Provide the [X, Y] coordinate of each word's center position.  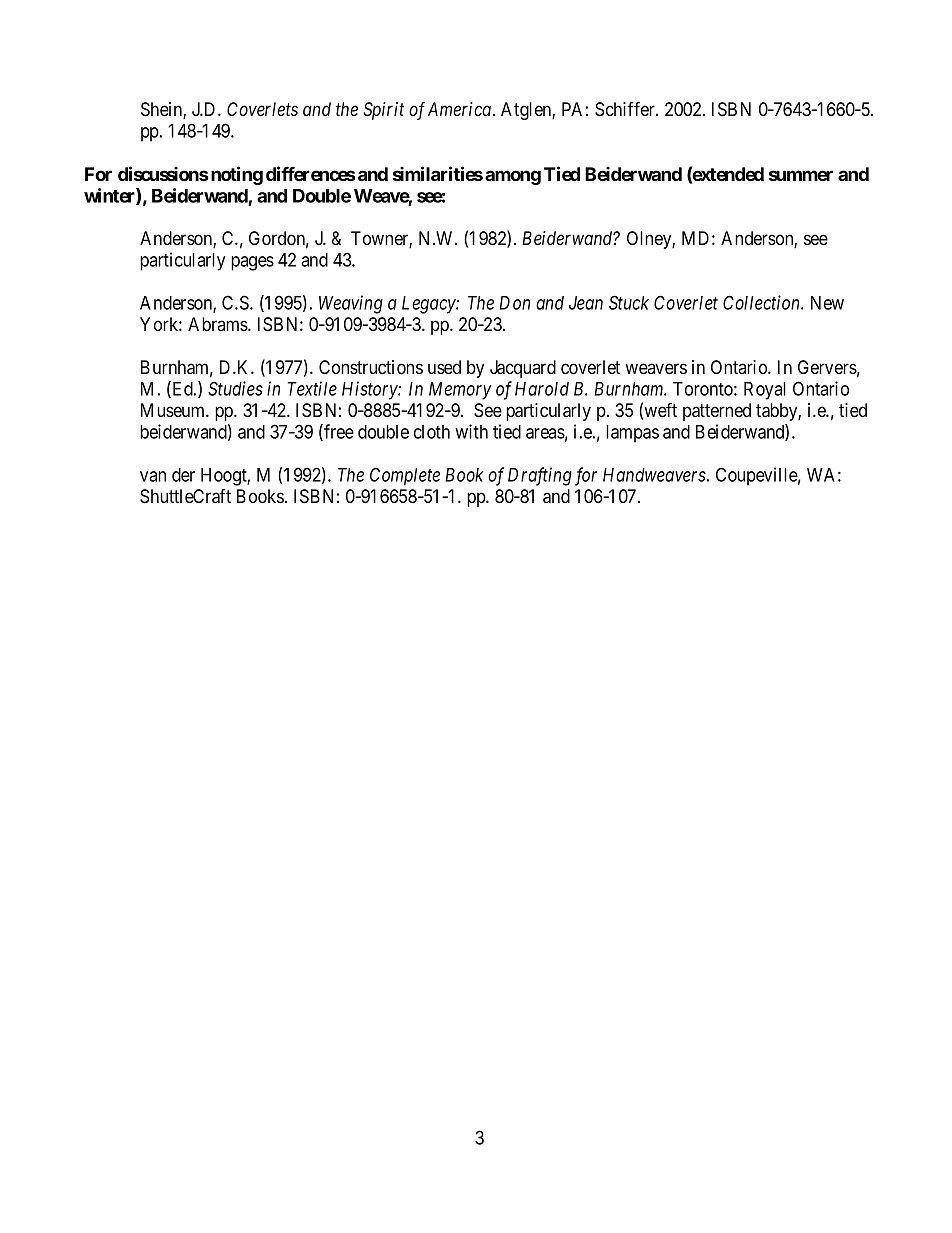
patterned [717, 412]
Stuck [629, 302]
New [827, 303]
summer [801, 175]
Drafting [540, 476]
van [153, 476]
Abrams [218, 324]
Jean [586, 303]
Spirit [383, 111]
